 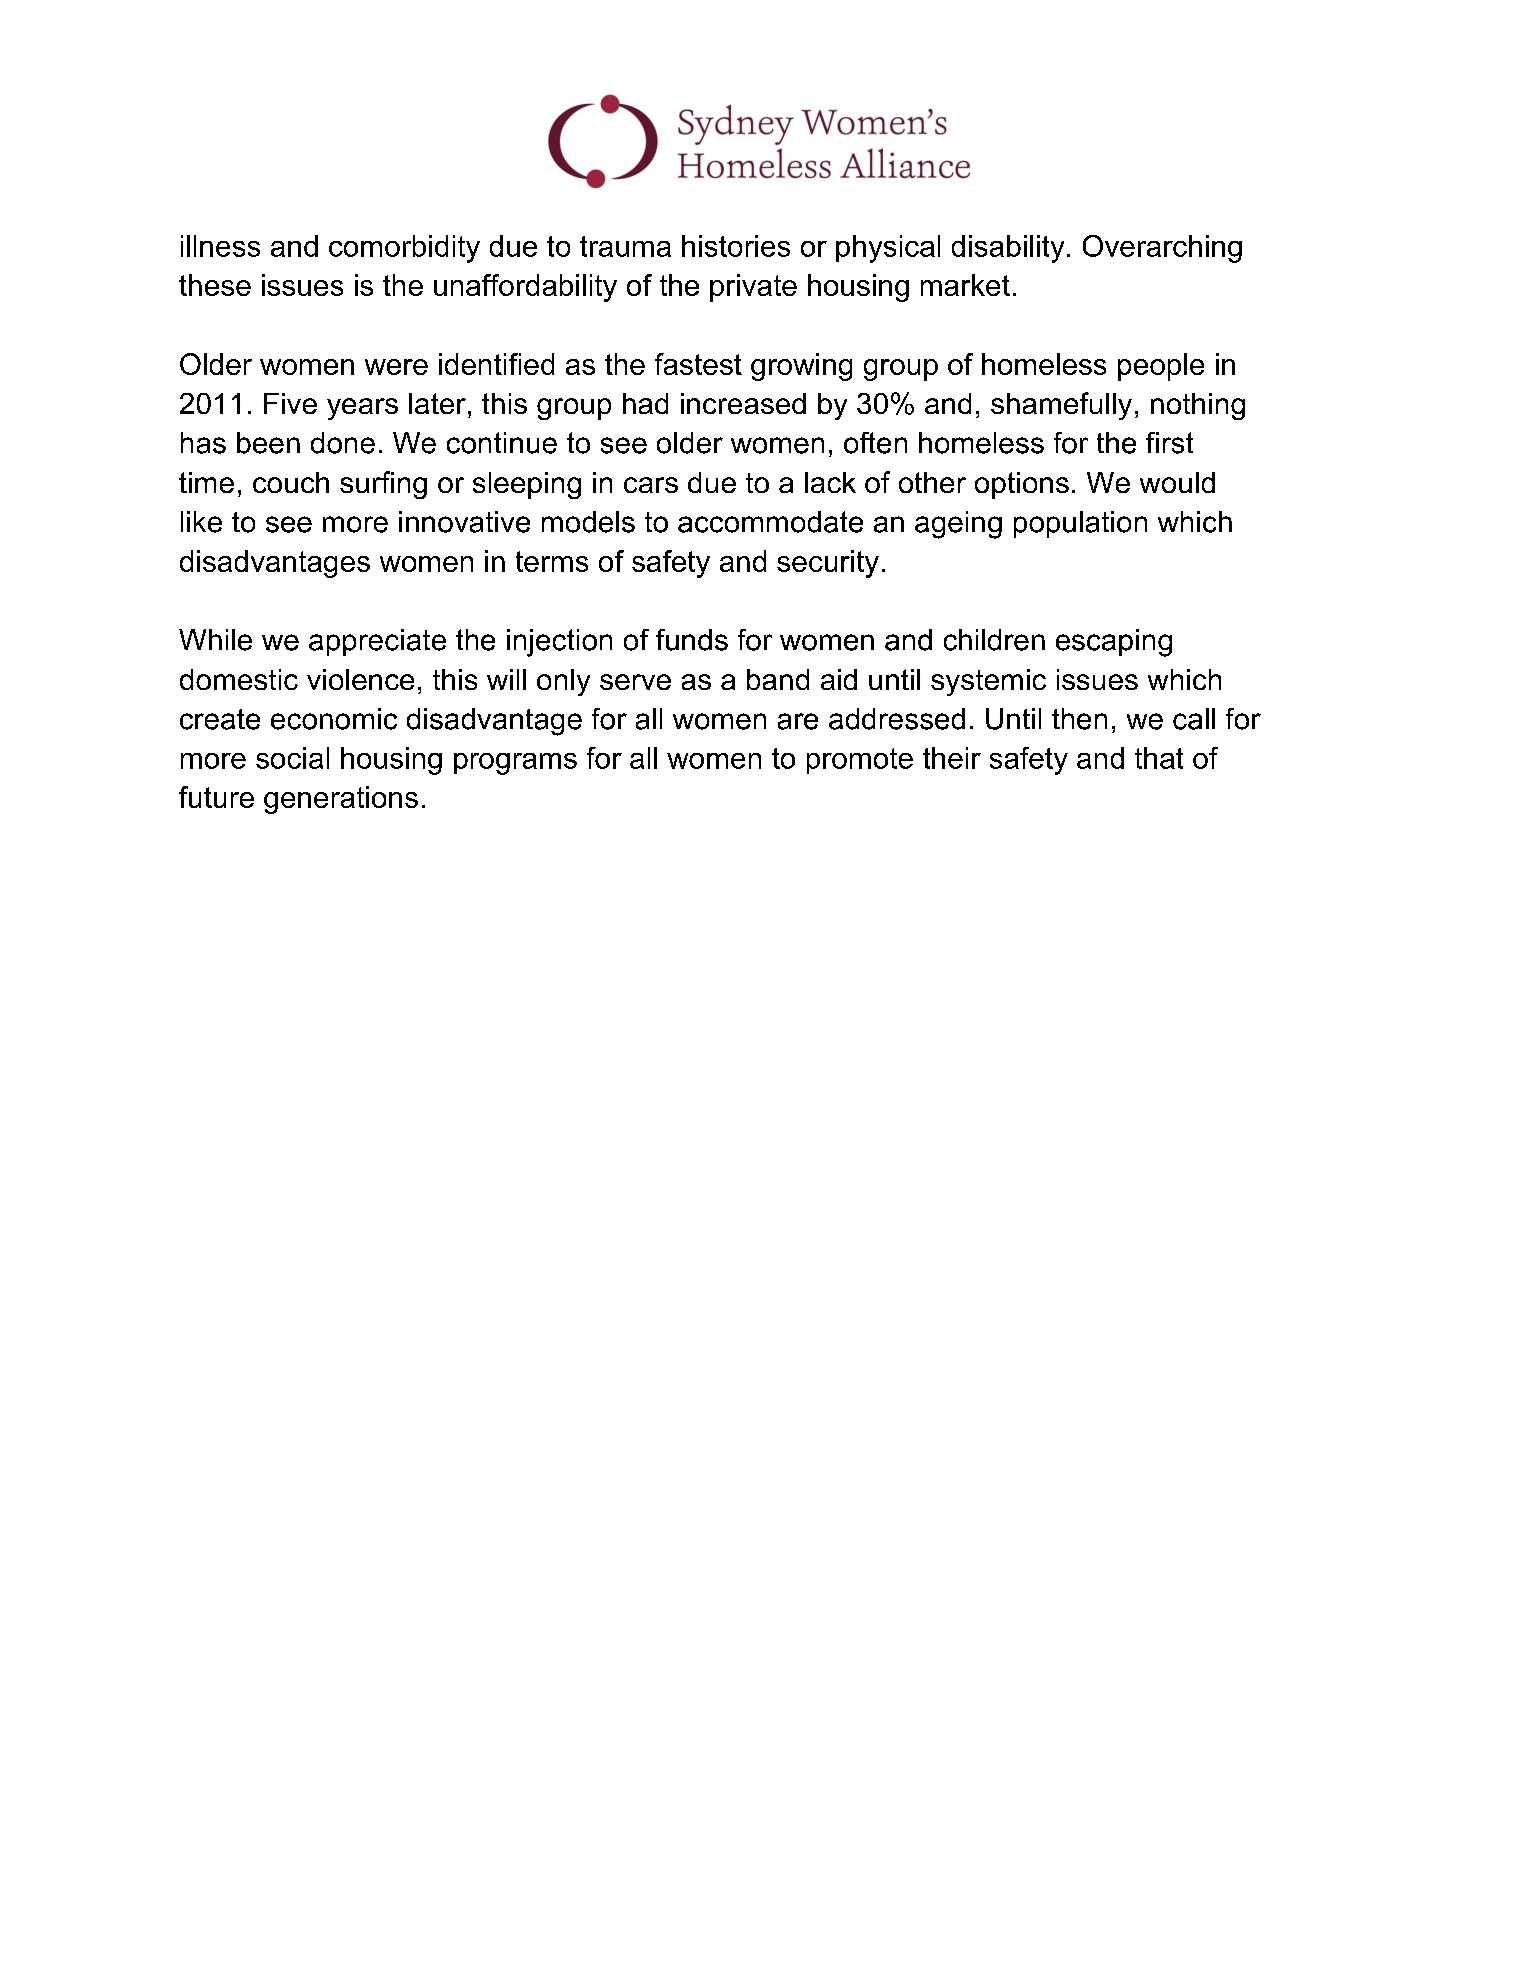 I want to click on histories, so click(x=736, y=246).
